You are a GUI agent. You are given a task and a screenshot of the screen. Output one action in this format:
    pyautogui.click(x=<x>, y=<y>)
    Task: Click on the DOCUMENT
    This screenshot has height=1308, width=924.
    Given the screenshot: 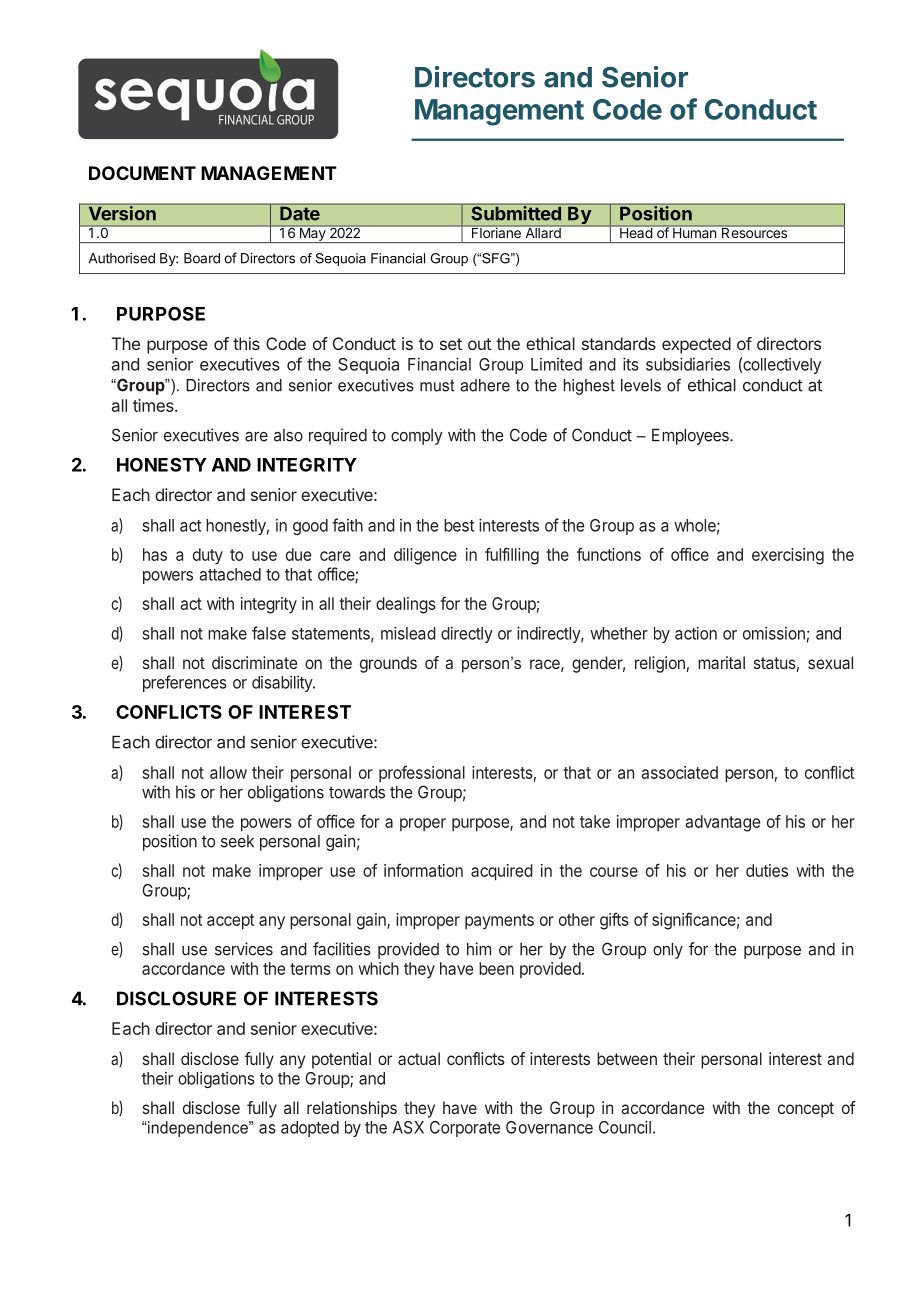 What is the action you would take?
    pyautogui.click(x=142, y=173)
